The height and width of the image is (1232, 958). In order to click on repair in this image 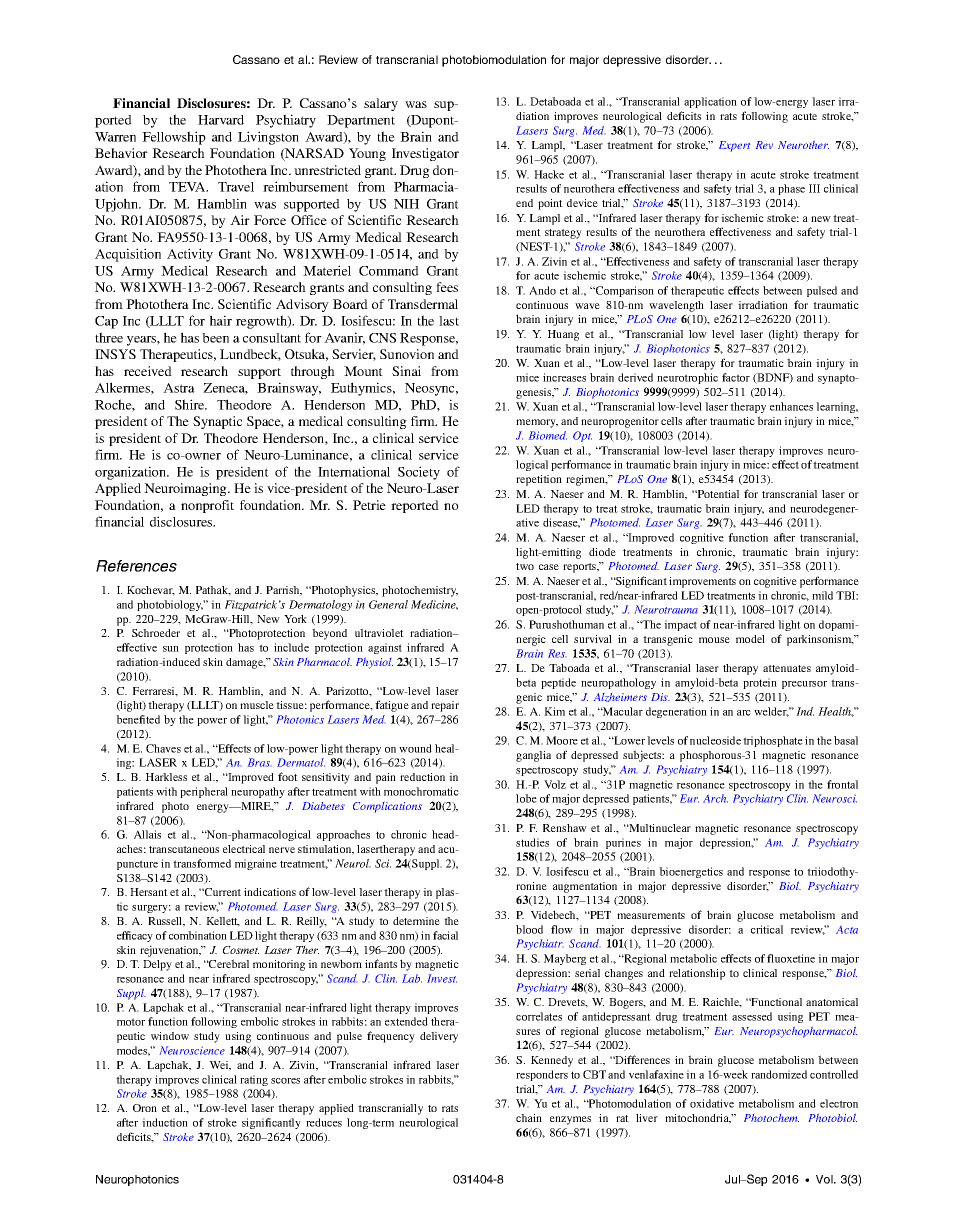, I will do `click(445, 706)`.
